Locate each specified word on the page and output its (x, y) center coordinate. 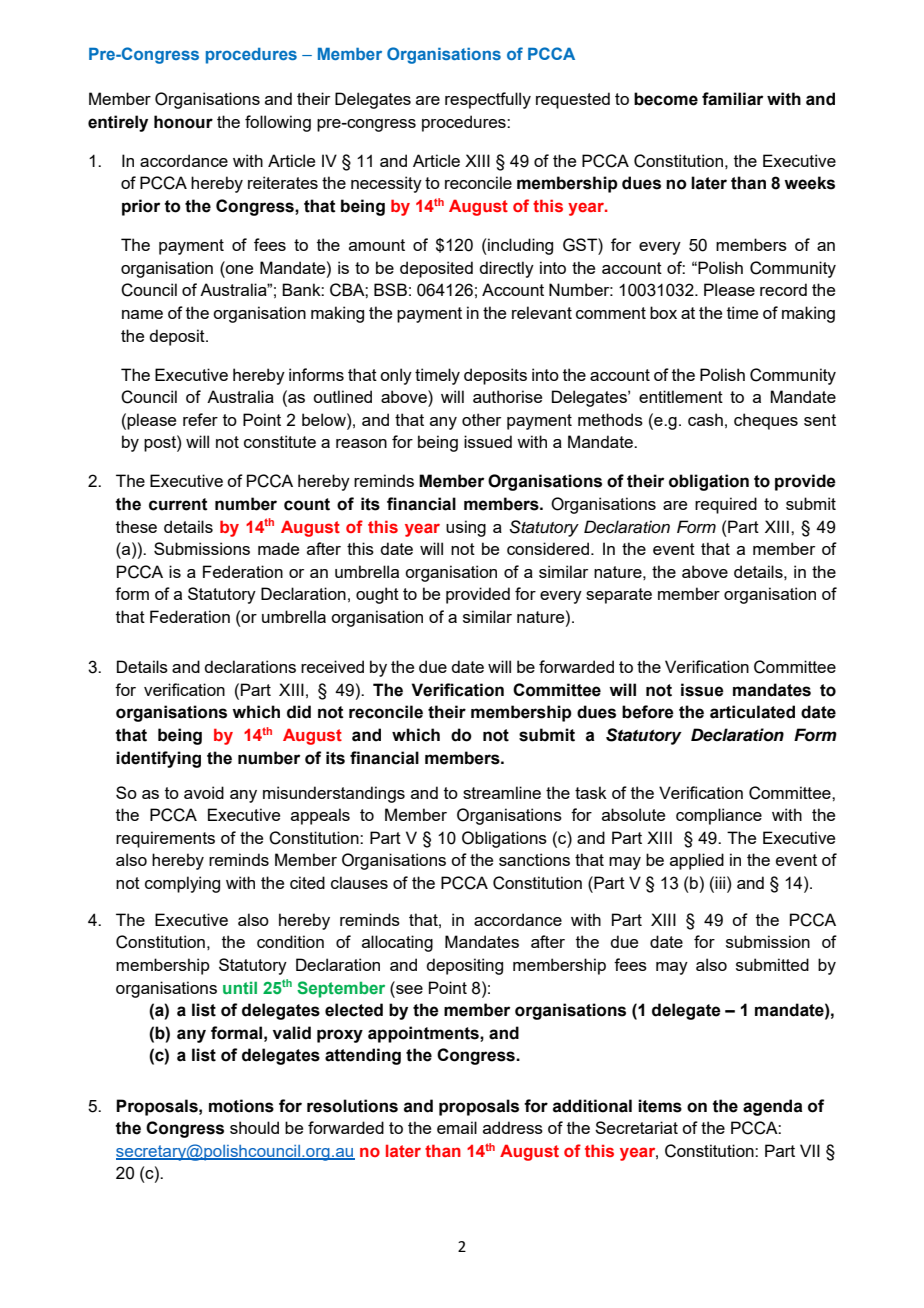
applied (697, 861)
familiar (732, 99)
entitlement (681, 396)
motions (241, 1106)
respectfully (488, 100)
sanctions (534, 859)
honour (183, 122)
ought (377, 595)
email (457, 1127)
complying (182, 884)
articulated (752, 712)
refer (200, 419)
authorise (507, 396)
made (278, 548)
